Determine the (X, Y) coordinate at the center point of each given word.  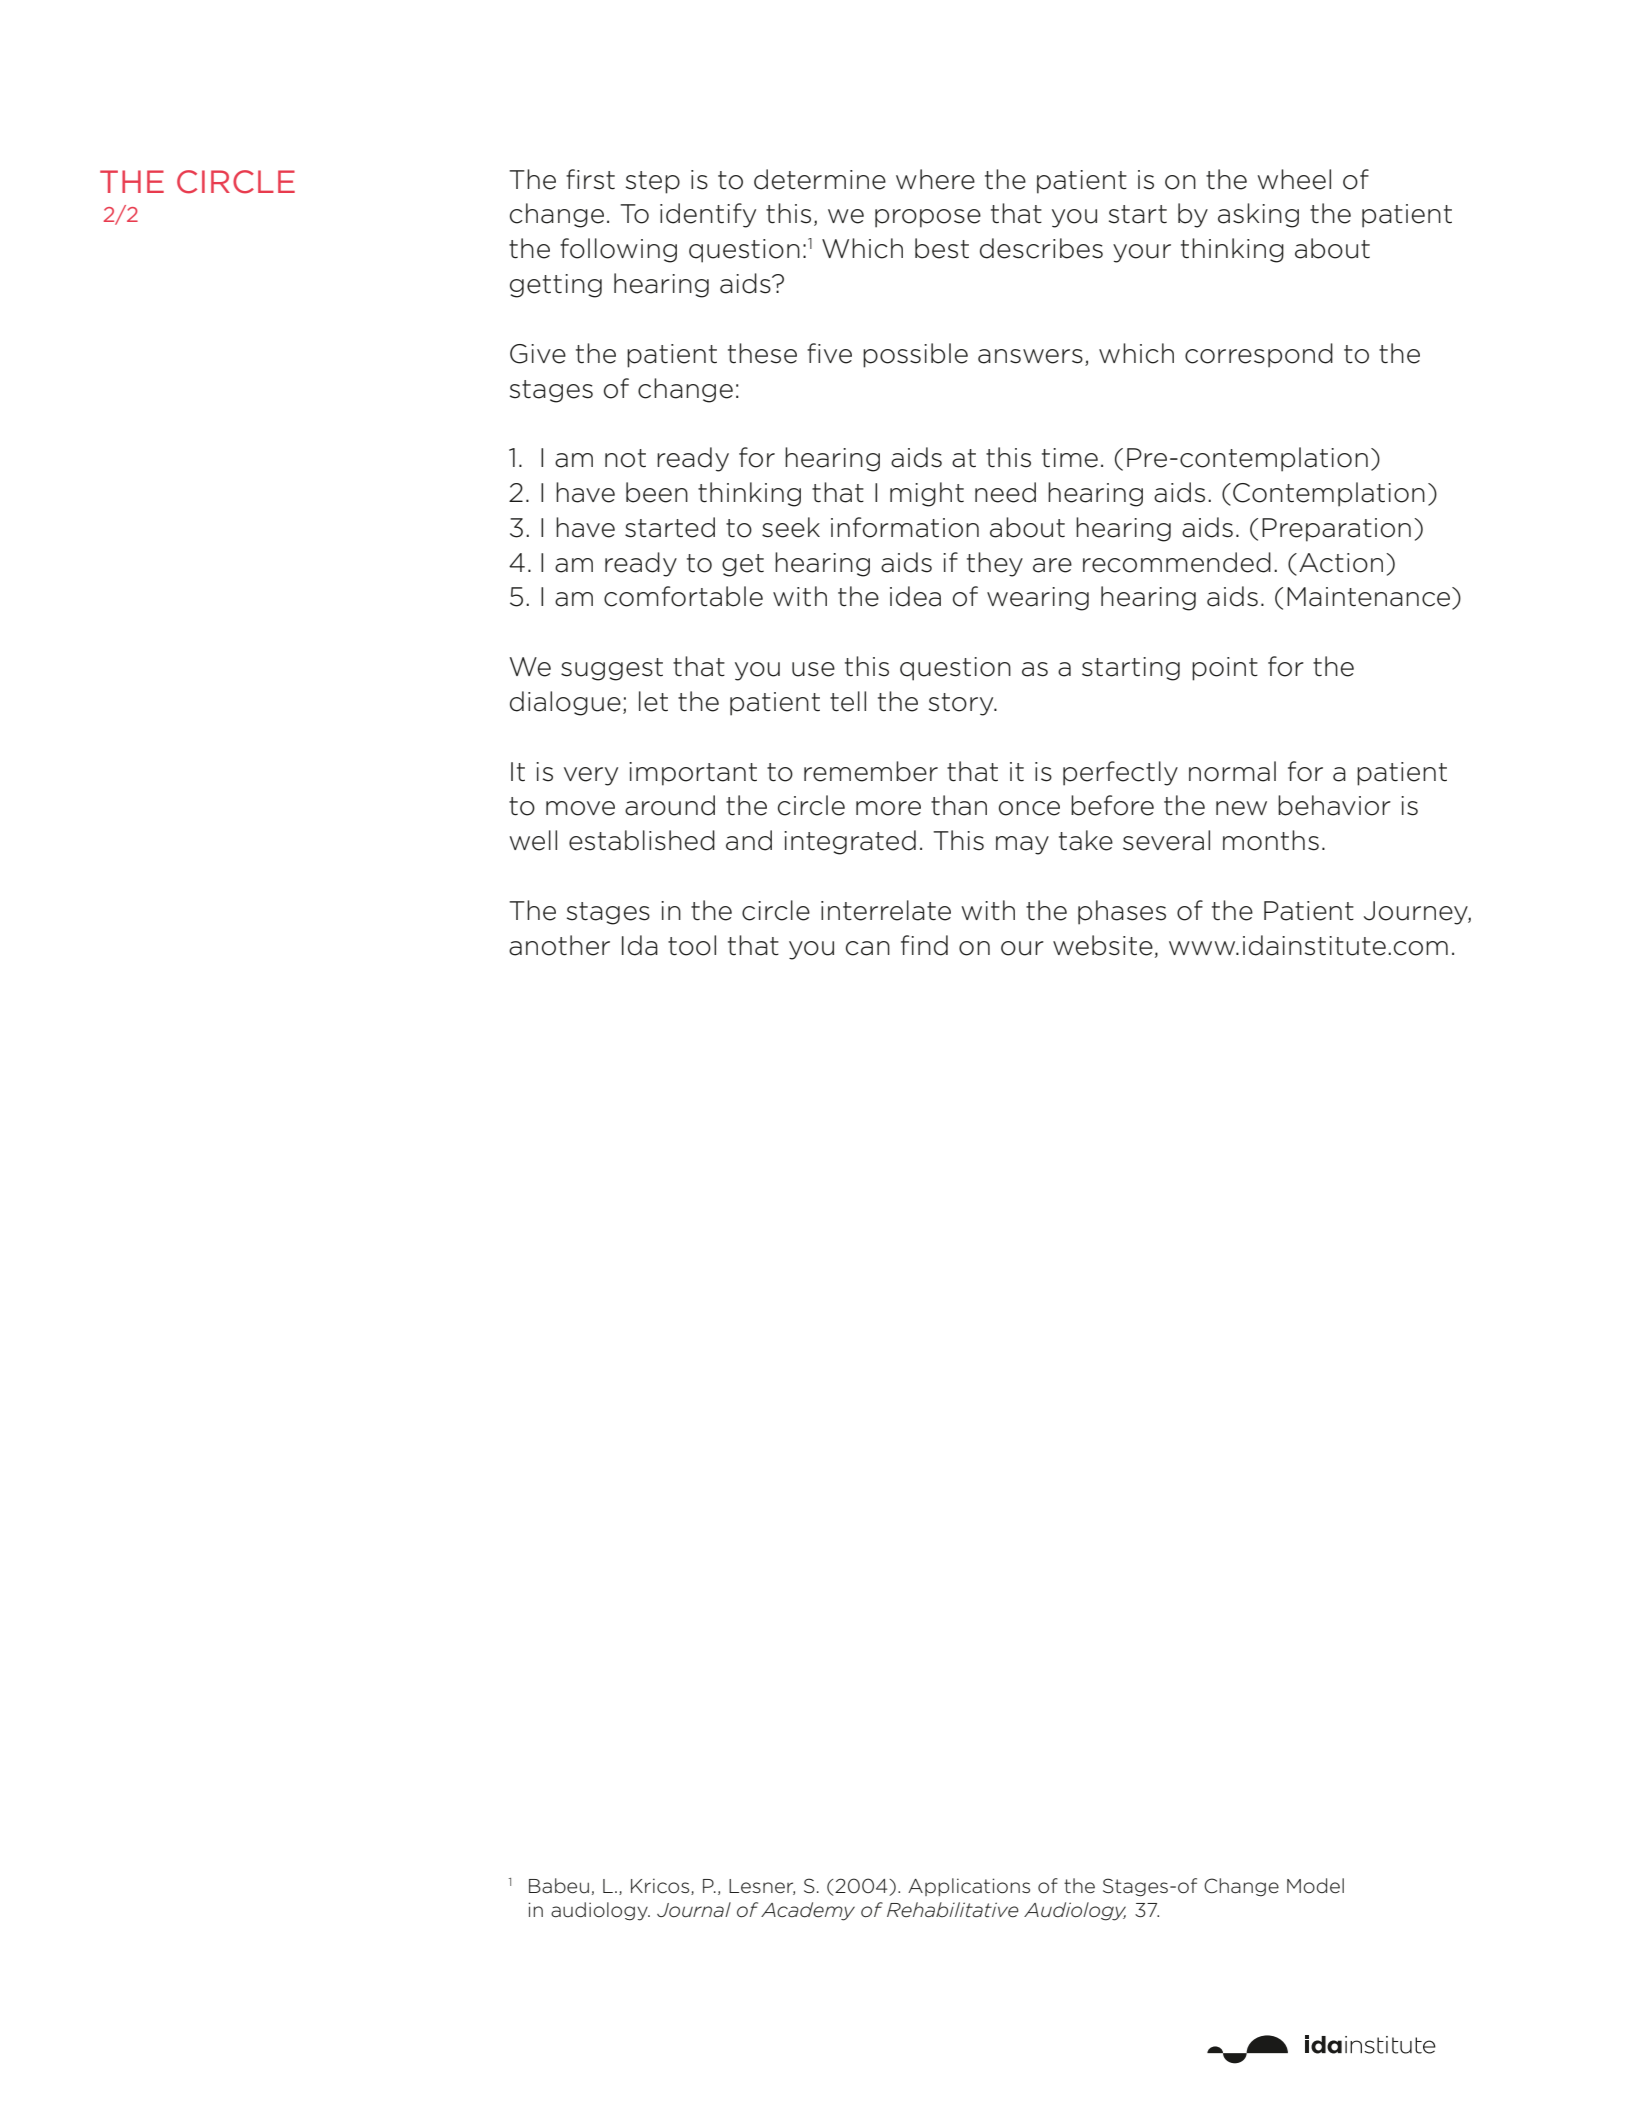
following (618, 250)
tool (692, 945)
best (942, 248)
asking (1258, 215)
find (924, 945)
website (1103, 945)
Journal (694, 1910)
